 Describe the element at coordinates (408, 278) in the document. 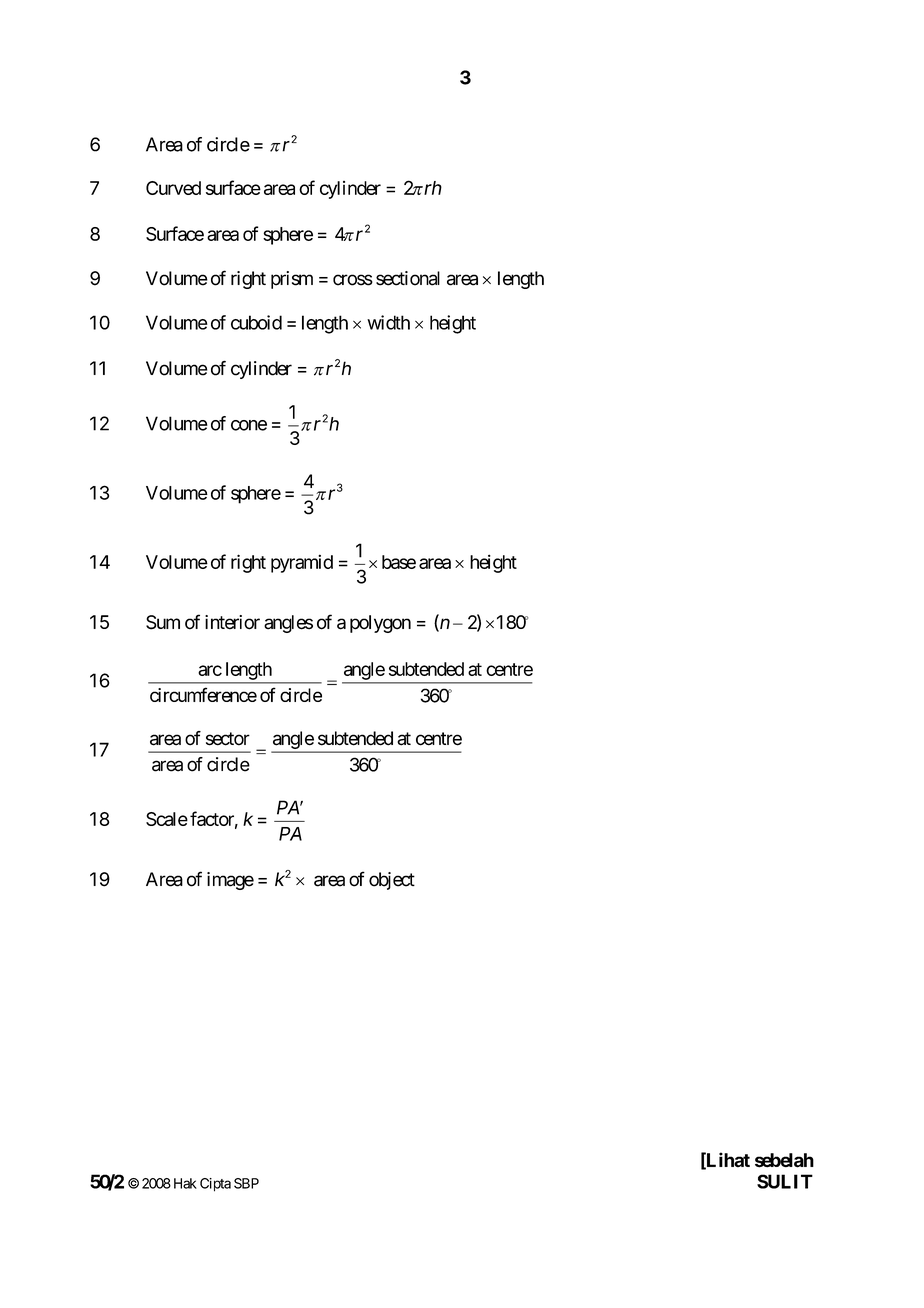

I see `sectional` at that location.
